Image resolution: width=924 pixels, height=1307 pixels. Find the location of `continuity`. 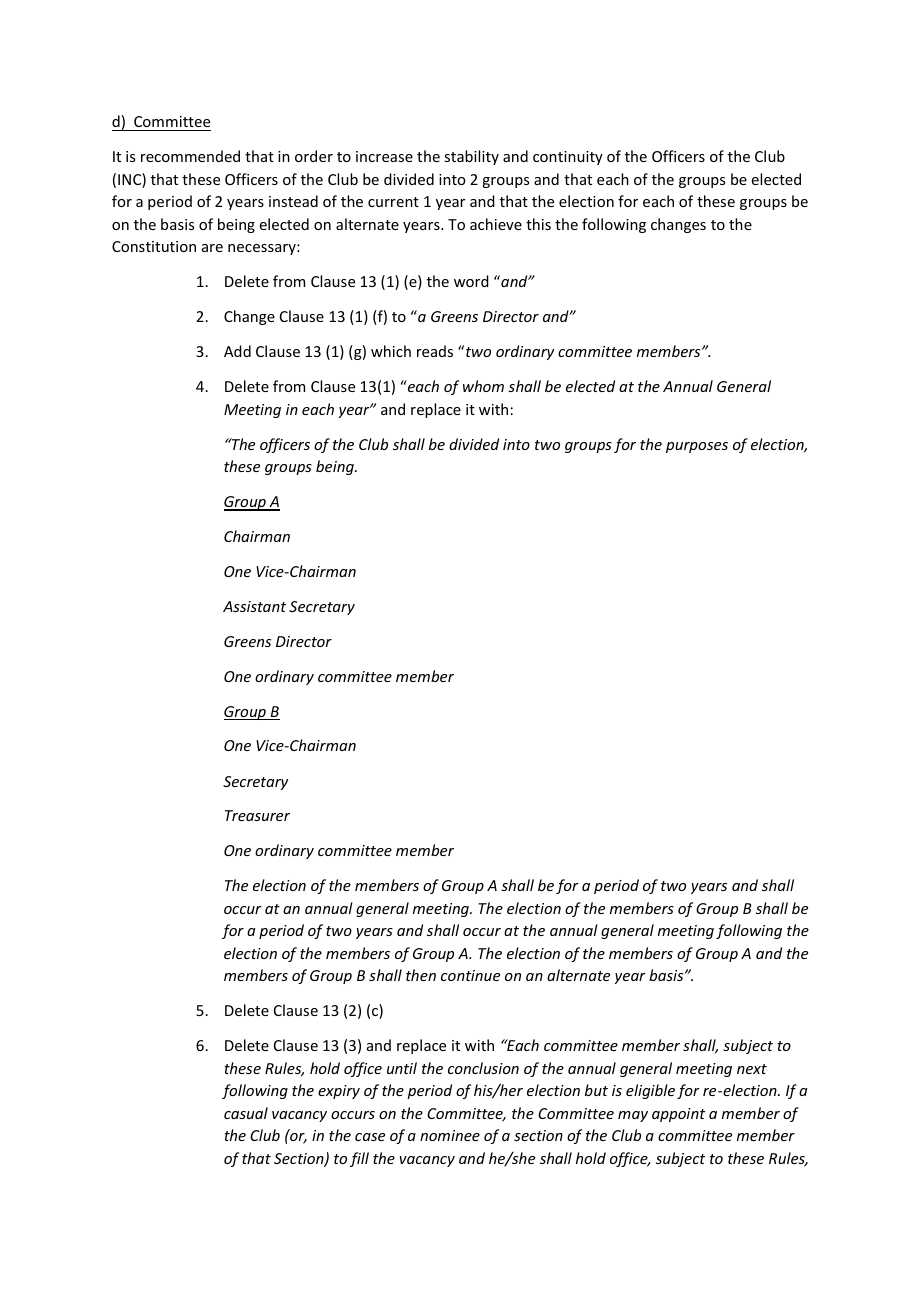

continuity is located at coordinates (568, 158).
